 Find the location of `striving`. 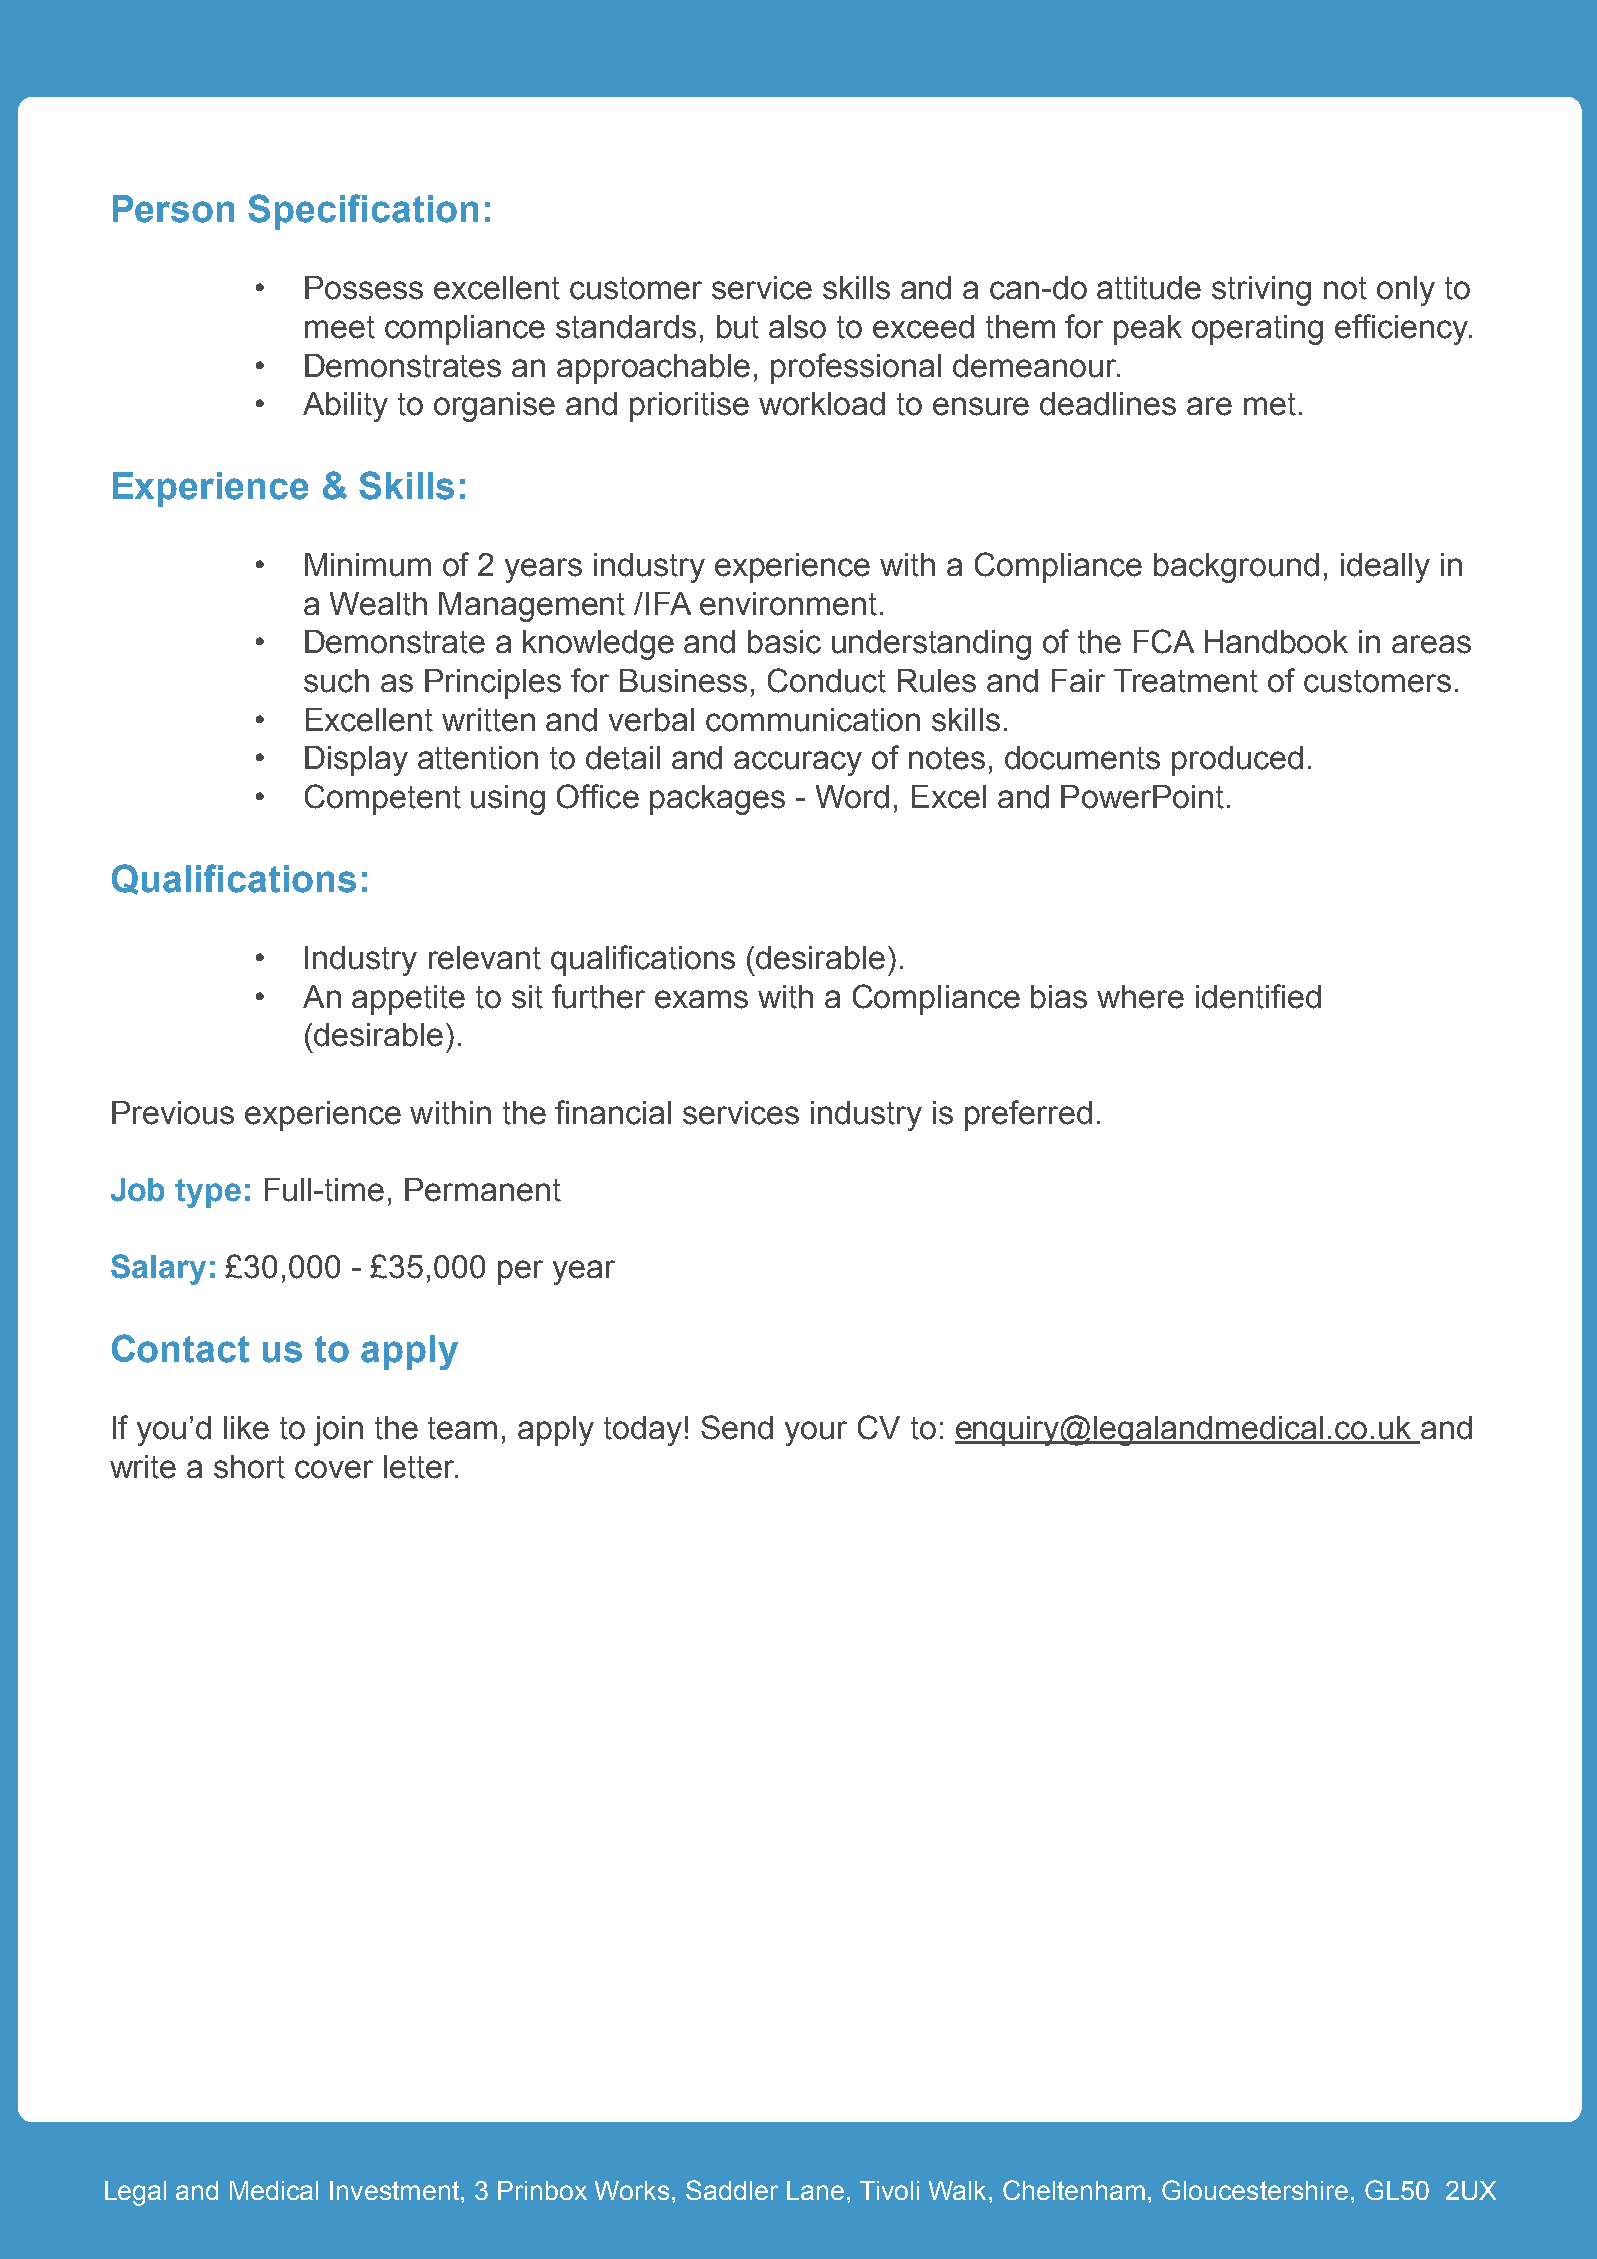

striving is located at coordinates (1261, 291).
